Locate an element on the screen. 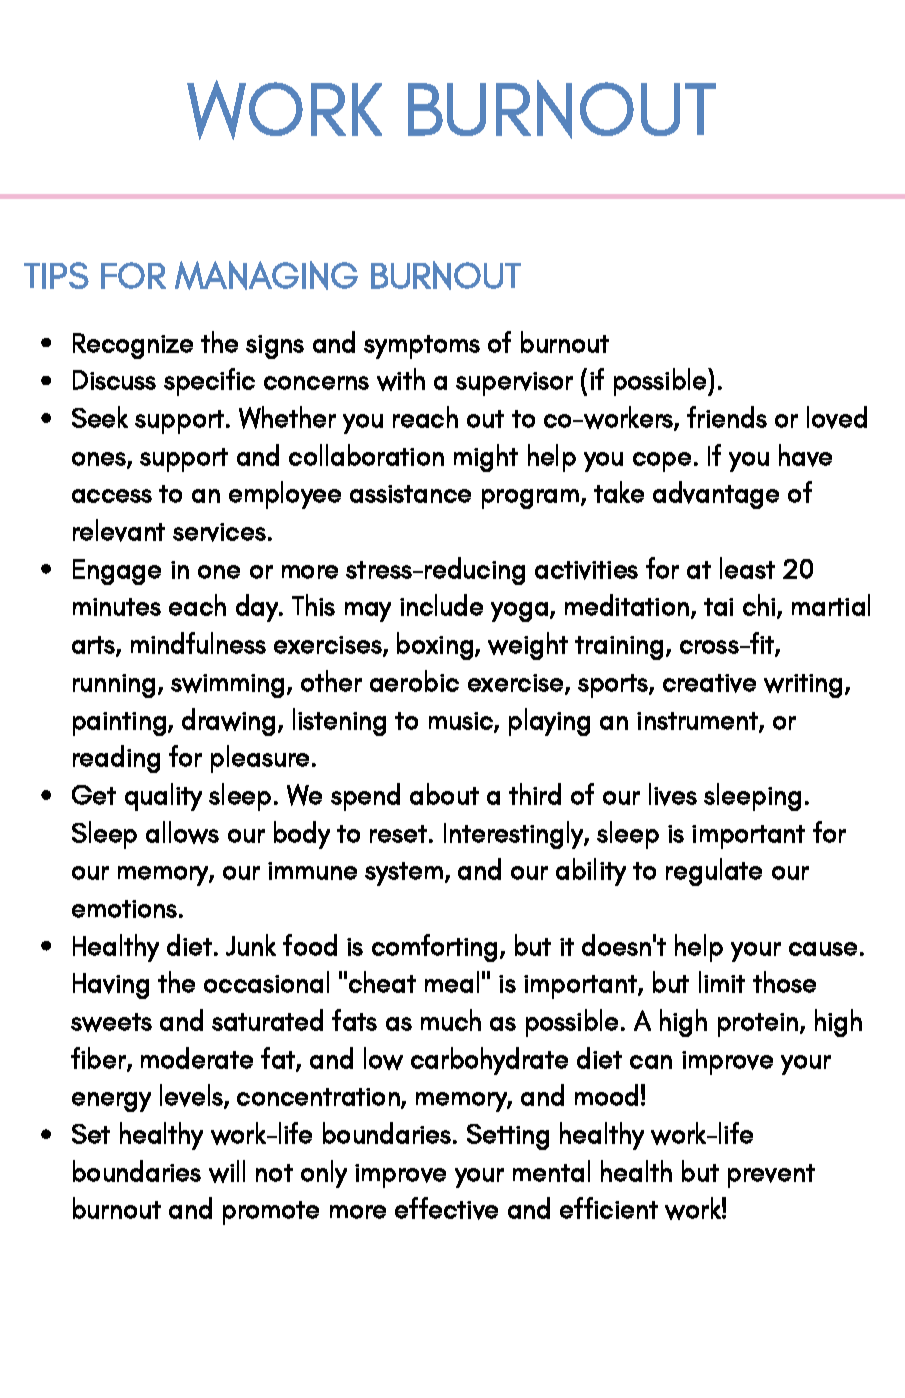 The width and height of the screenshot is (905, 1398). system is located at coordinates (404, 874).
